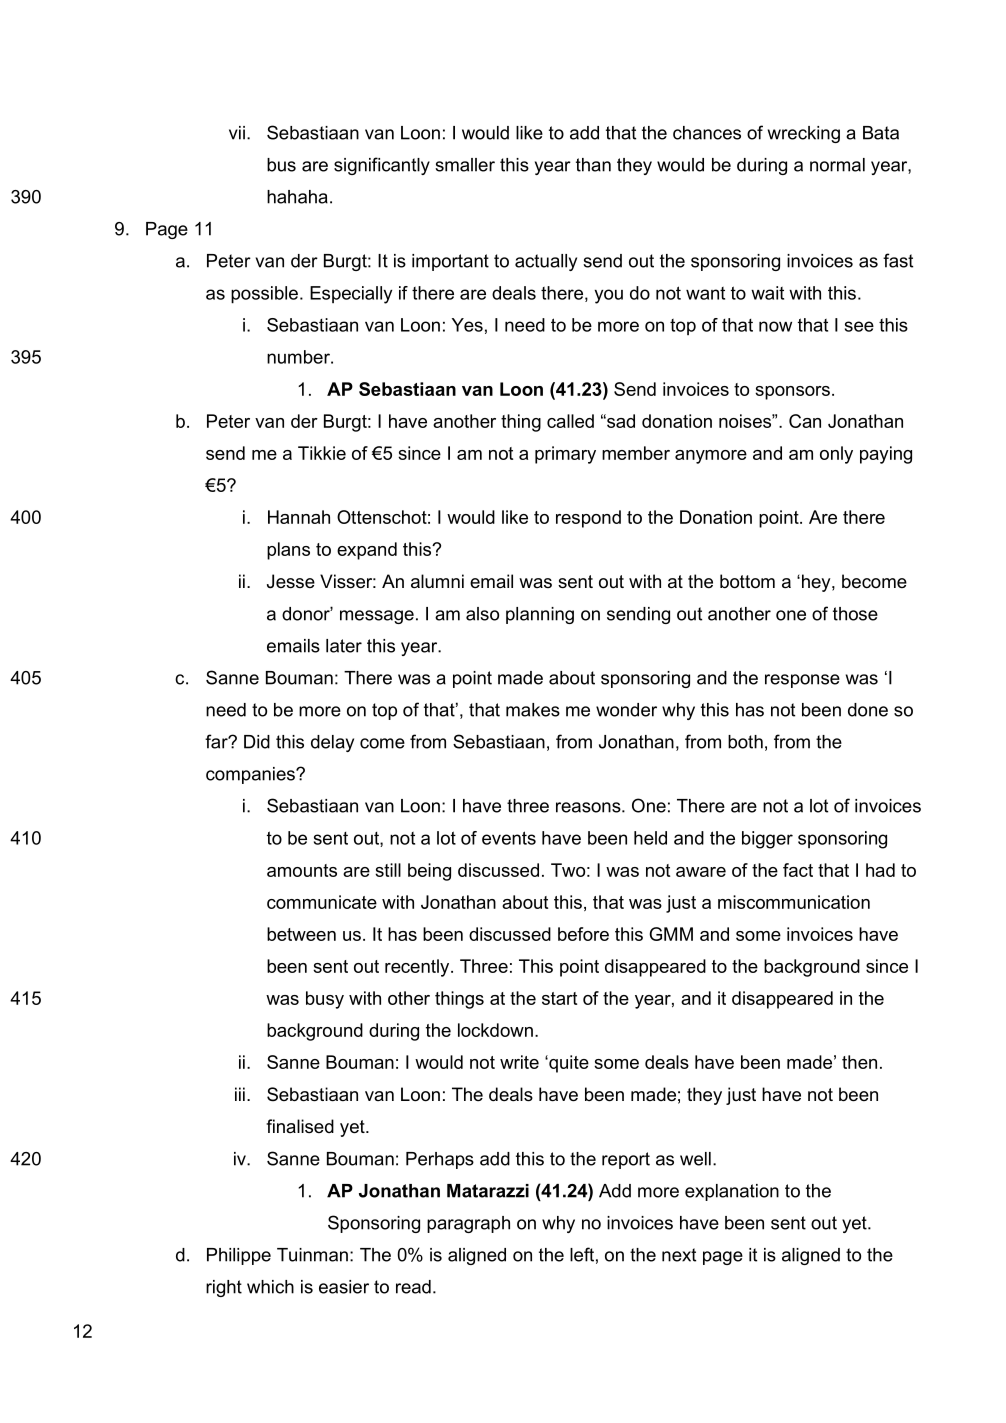  Describe the element at coordinates (312, 1255) in the page. I see `Tuinman` at that location.
